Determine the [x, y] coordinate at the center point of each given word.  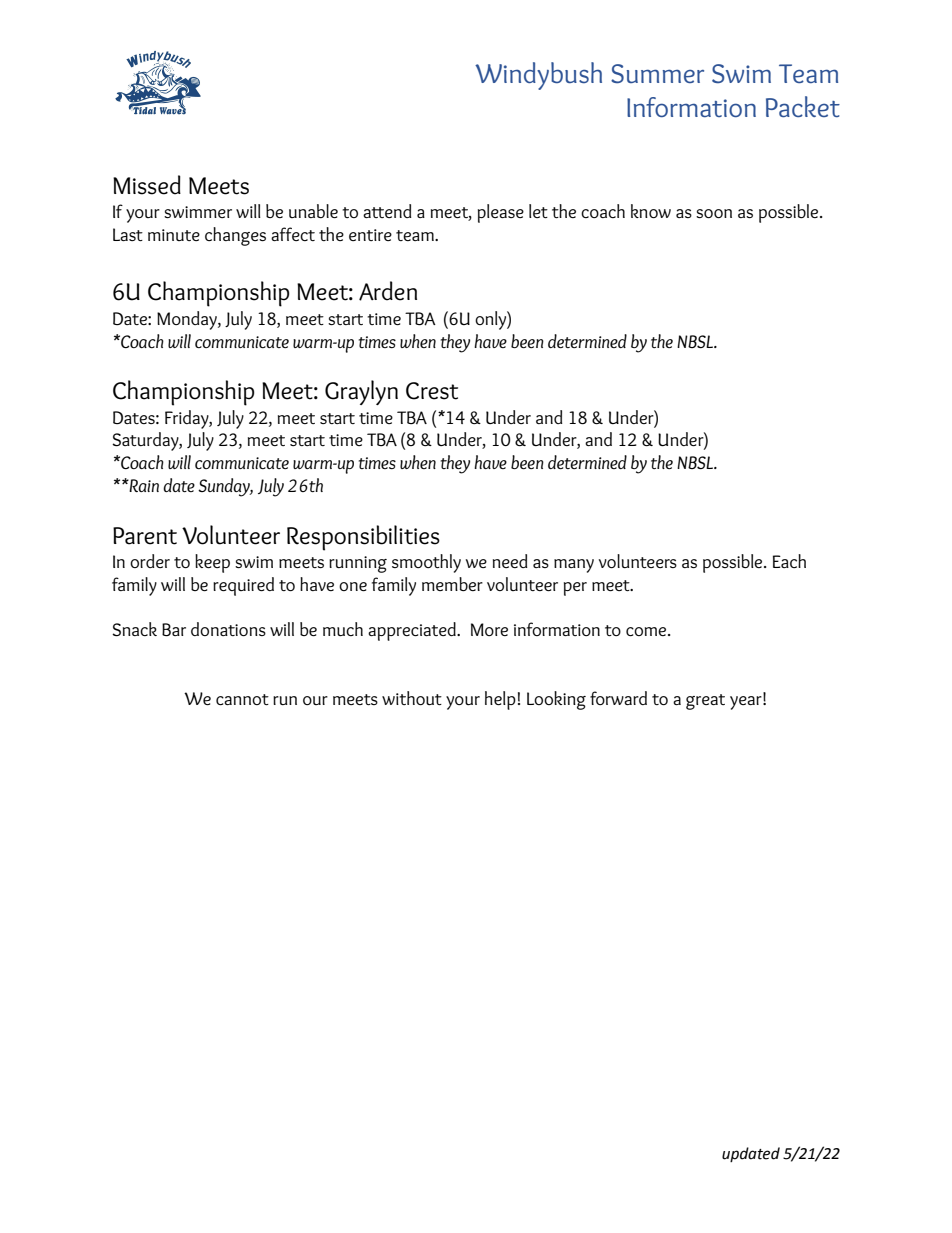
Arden [388, 291]
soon [714, 213]
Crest [432, 391]
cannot [242, 699]
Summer [657, 73]
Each [789, 561]
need [510, 561]
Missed [147, 185]
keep [212, 563]
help [500, 700]
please [501, 213]
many [574, 566]
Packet [803, 106]
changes [235, 236]
